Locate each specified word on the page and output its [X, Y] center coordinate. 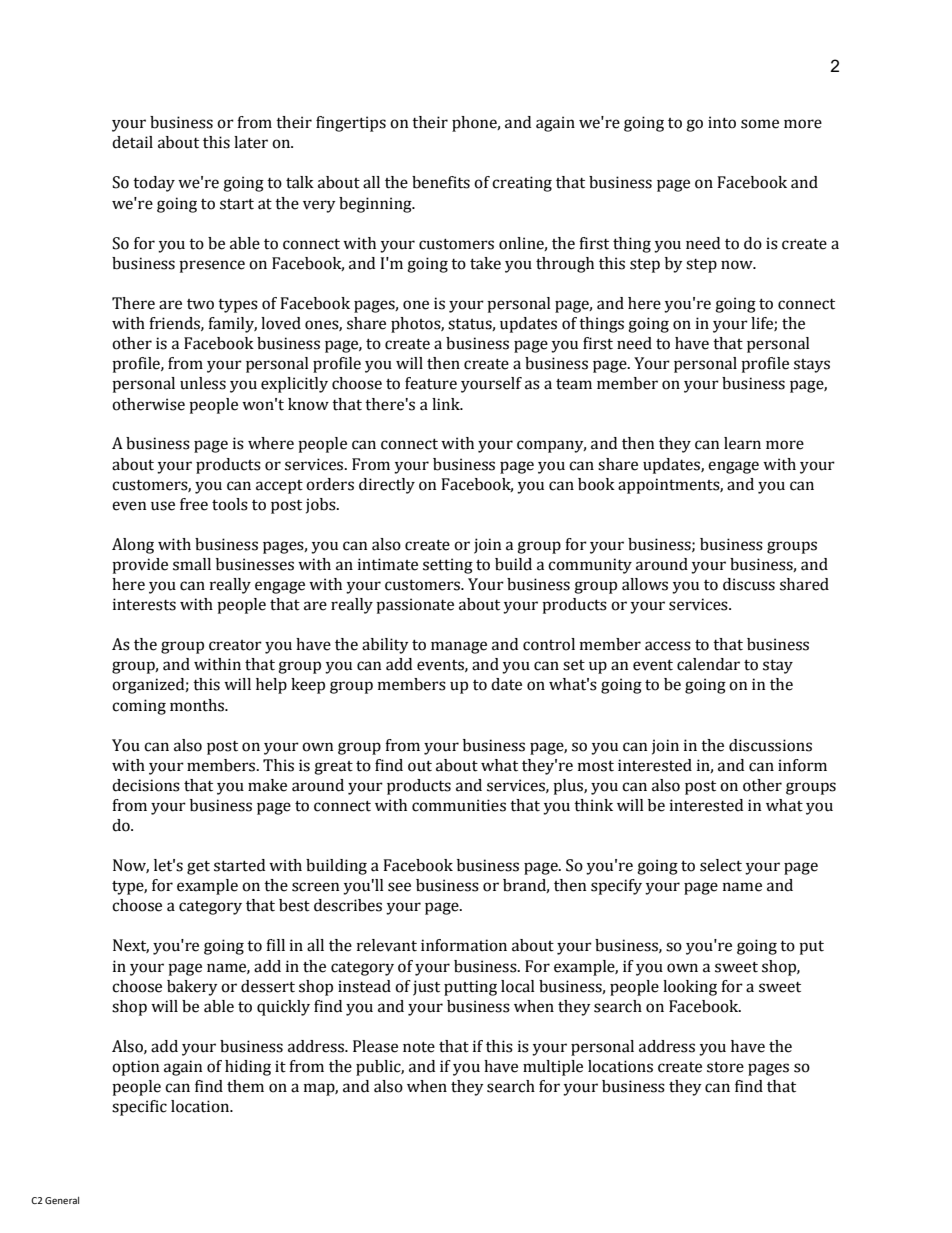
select [721, 865]
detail [132, 142]
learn [742, 443]
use [163, 506]
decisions [146, 785]
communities [459, 805]
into [722, 122]
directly [387, 486]
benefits [441, 182]
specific [139, 1108]
